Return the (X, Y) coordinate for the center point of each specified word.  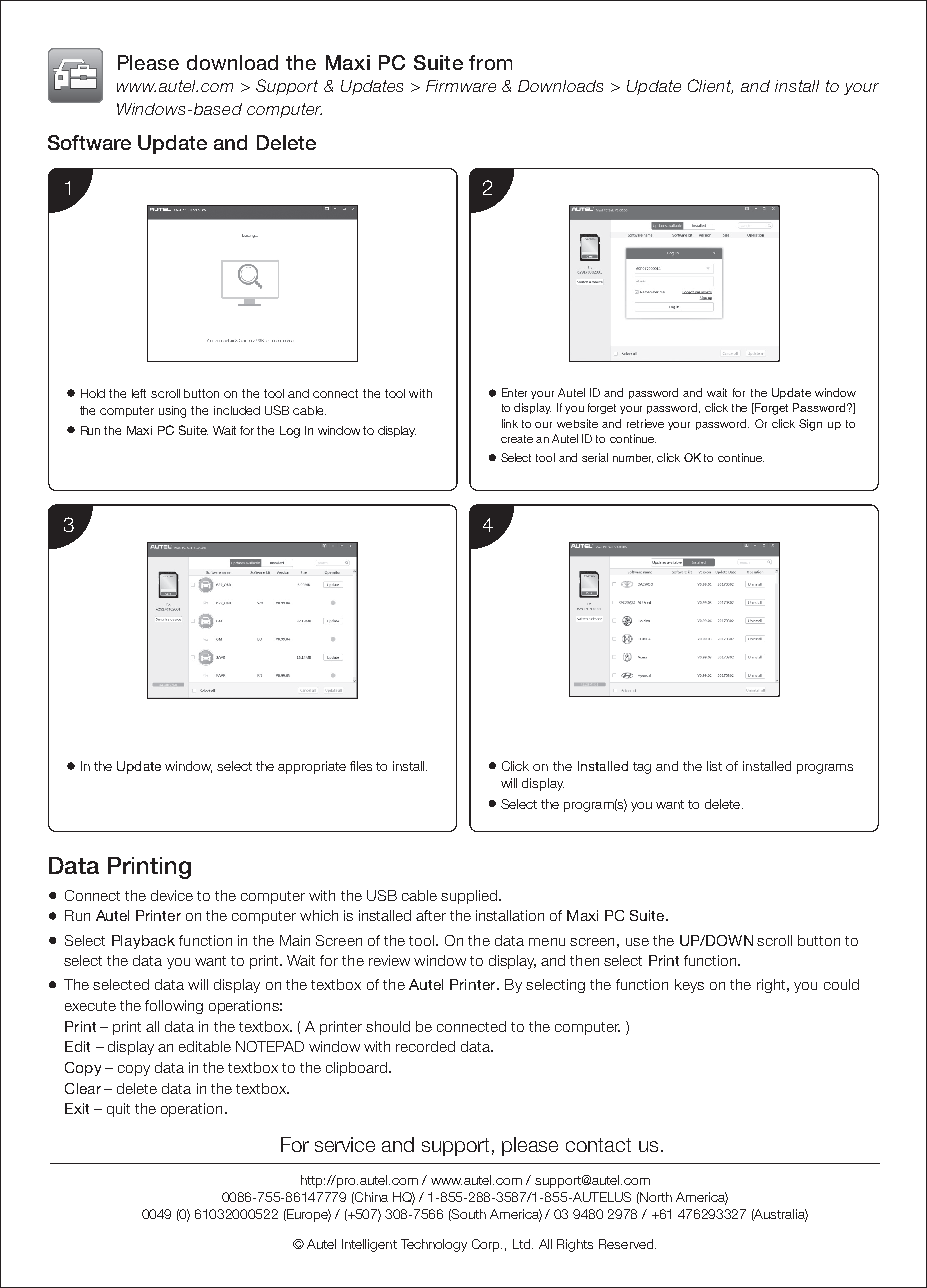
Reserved (627, 1244)
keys (689, 986)
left (139, 393)
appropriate (312, 767)
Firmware (461, 86)
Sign (810, 425)
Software (89, 142)
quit (118, 1110)
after (431, 915)
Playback (143, 942)
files (361, 766)
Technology (434, 1245)
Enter (514, 392)
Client (710, 86)
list (714, 766)
